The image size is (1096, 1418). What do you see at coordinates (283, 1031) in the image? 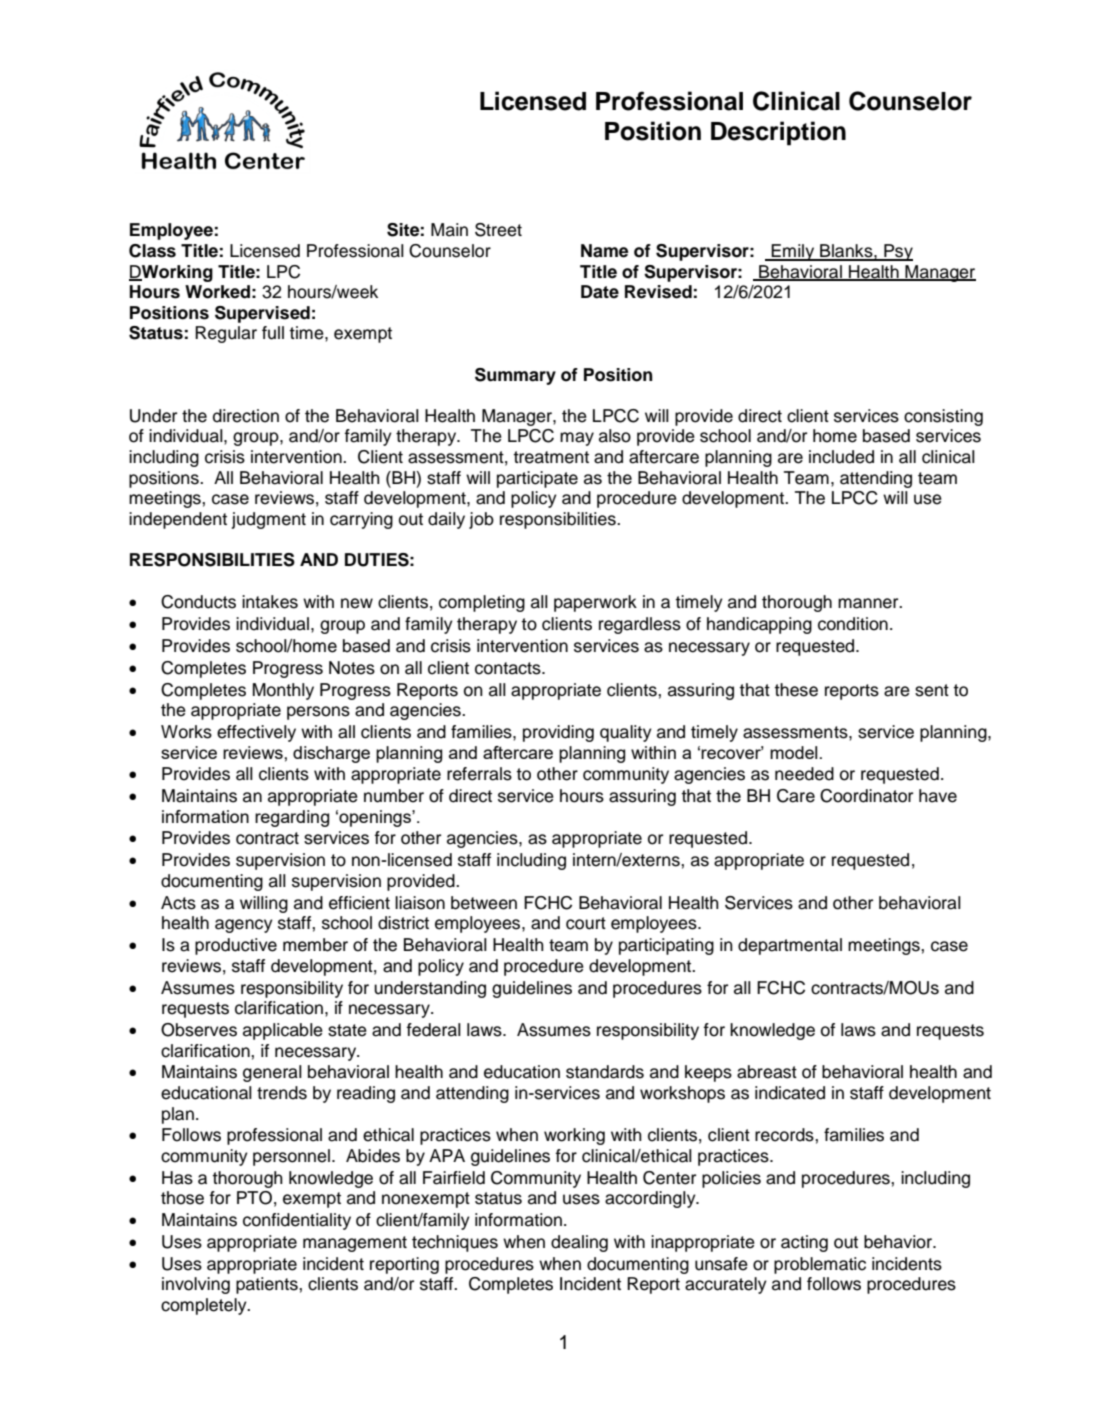
I see `applicable` at bounding box center [283, 1031].
